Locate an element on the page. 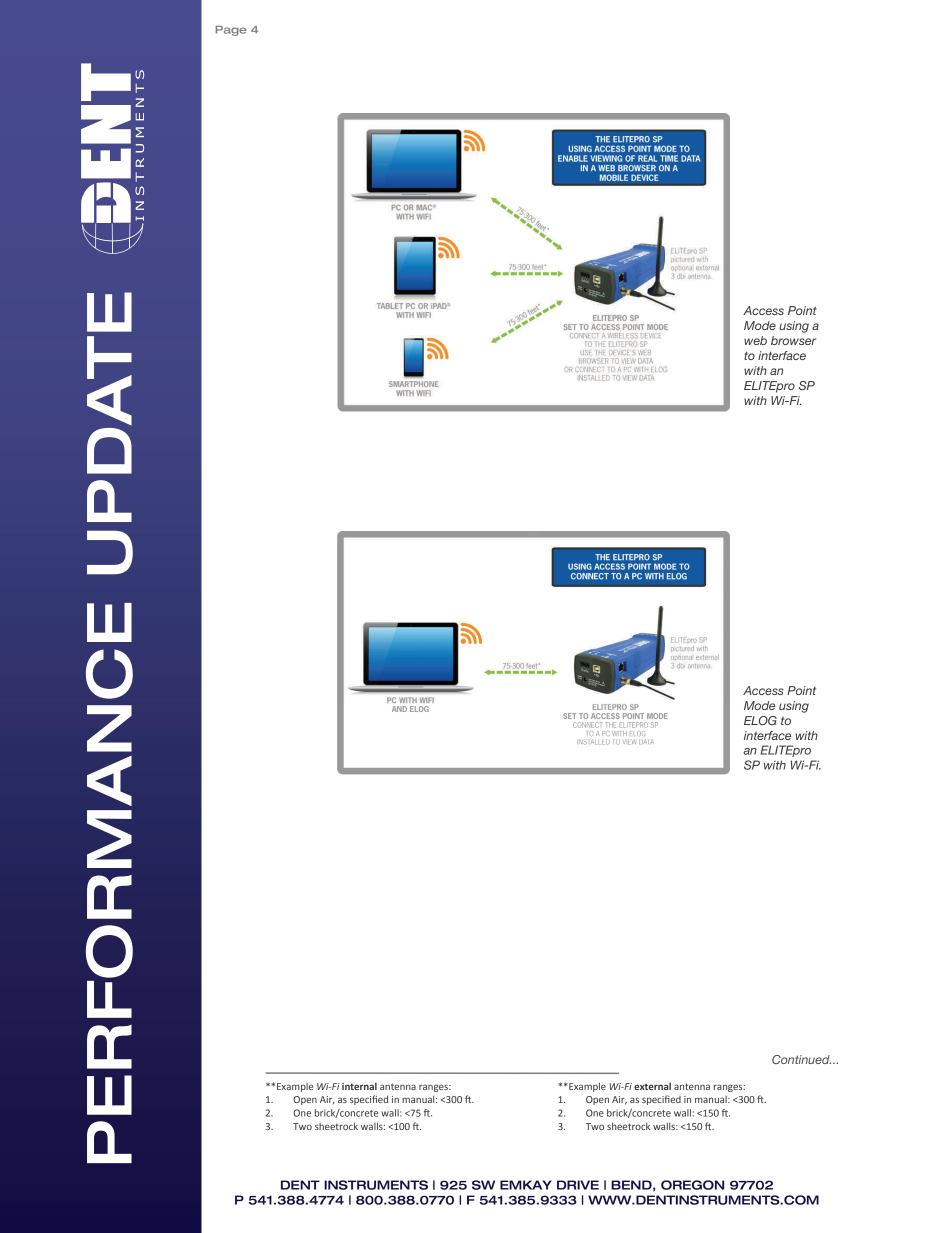 This image has height=1233, width=952. external is located at coordinates (652, 1086).
